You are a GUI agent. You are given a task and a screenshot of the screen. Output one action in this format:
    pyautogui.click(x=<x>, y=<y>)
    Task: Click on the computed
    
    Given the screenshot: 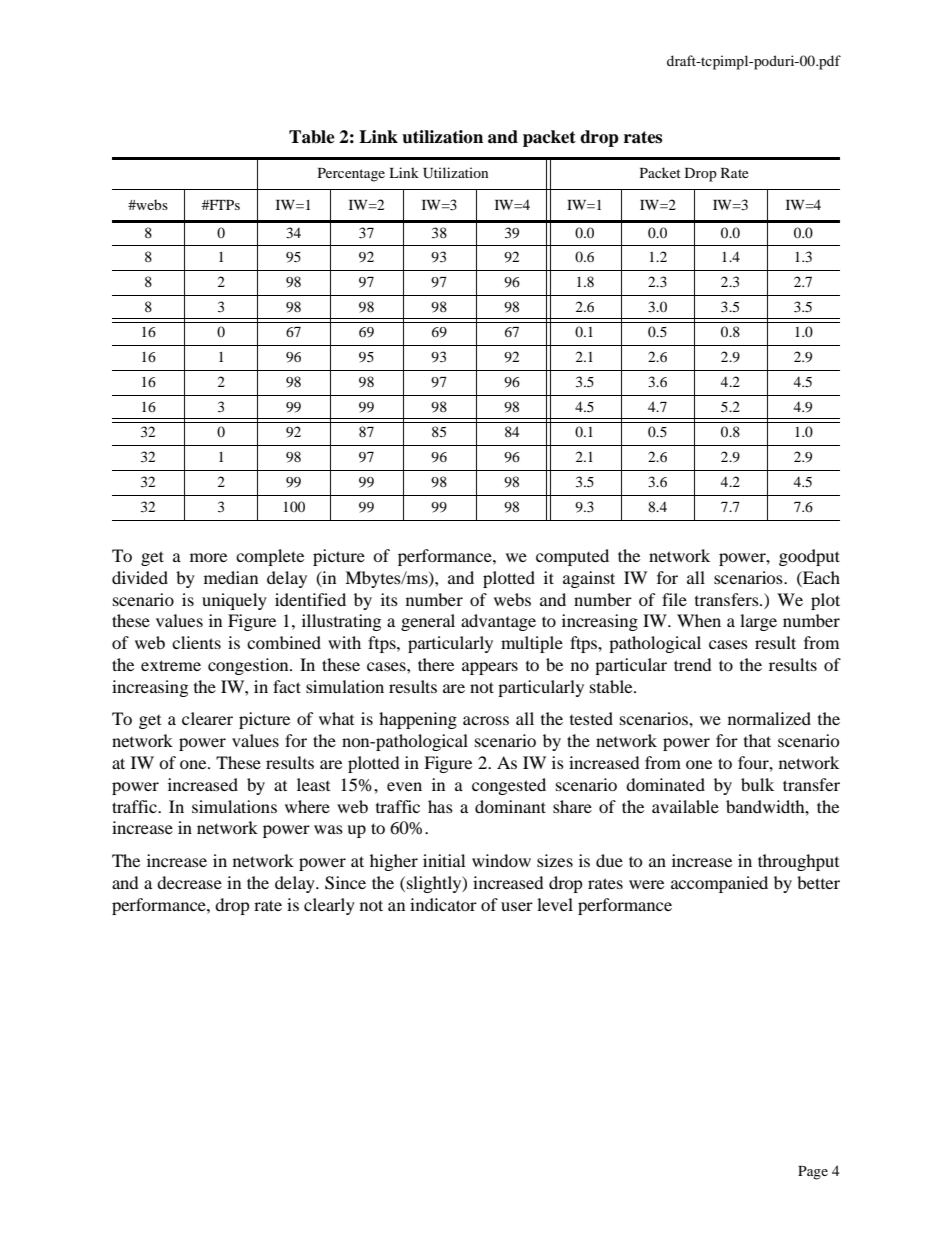 What is the action you would take?
    pyautogui.click(x=572, y=557)
